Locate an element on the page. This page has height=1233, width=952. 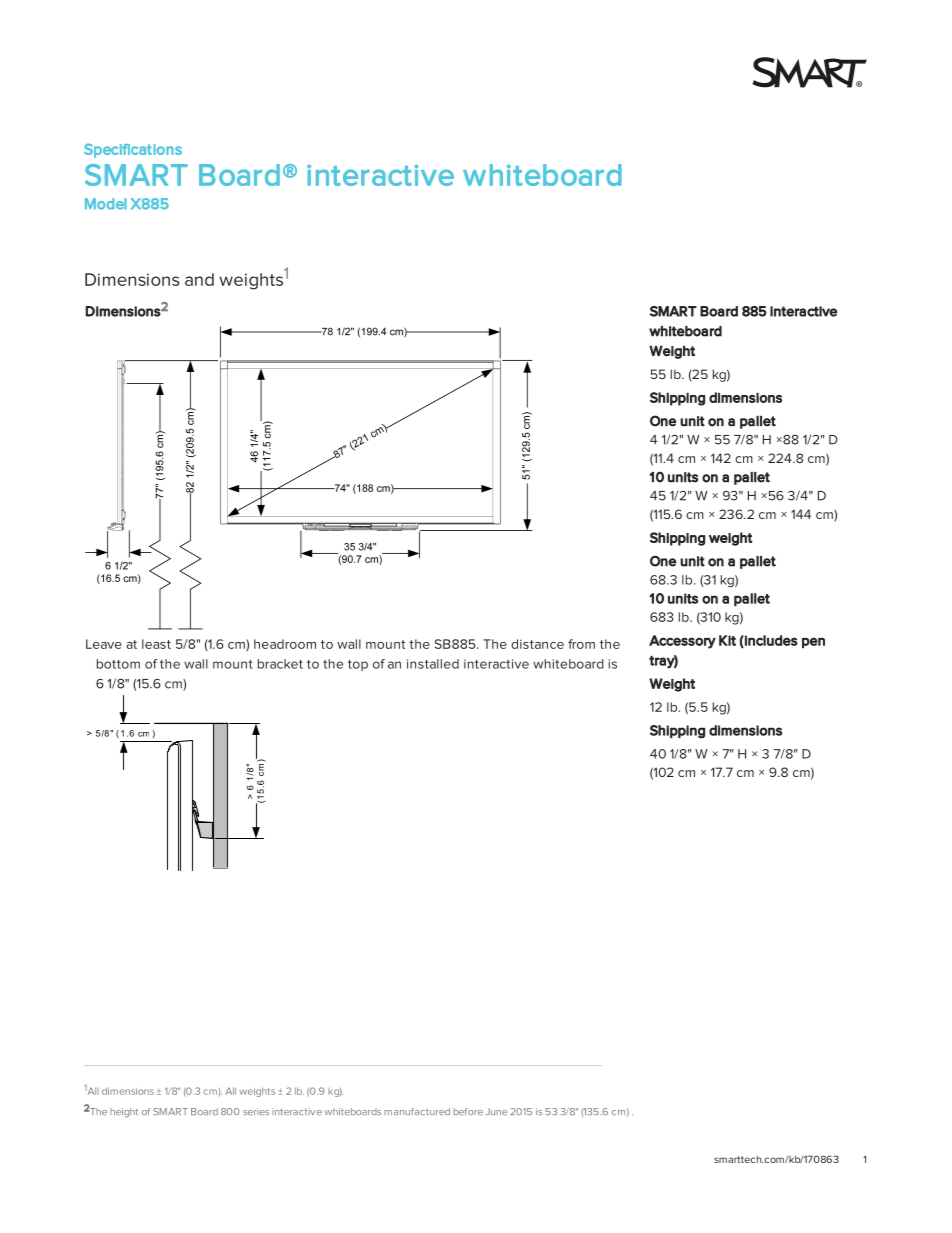
includes is located at coordinates (770, 641).
